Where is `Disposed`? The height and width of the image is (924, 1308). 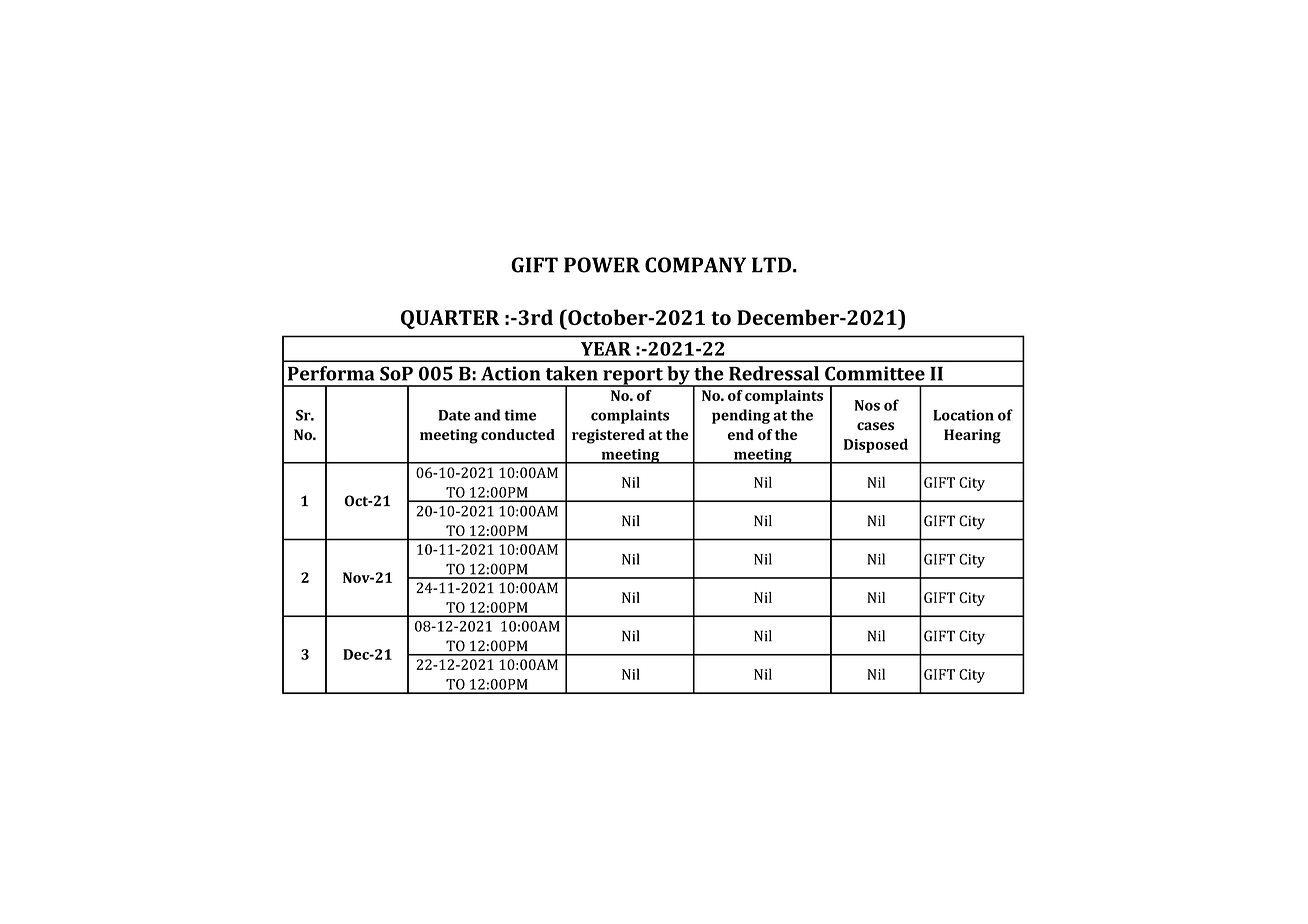 Disposed is located at coordinates (876, 445).
